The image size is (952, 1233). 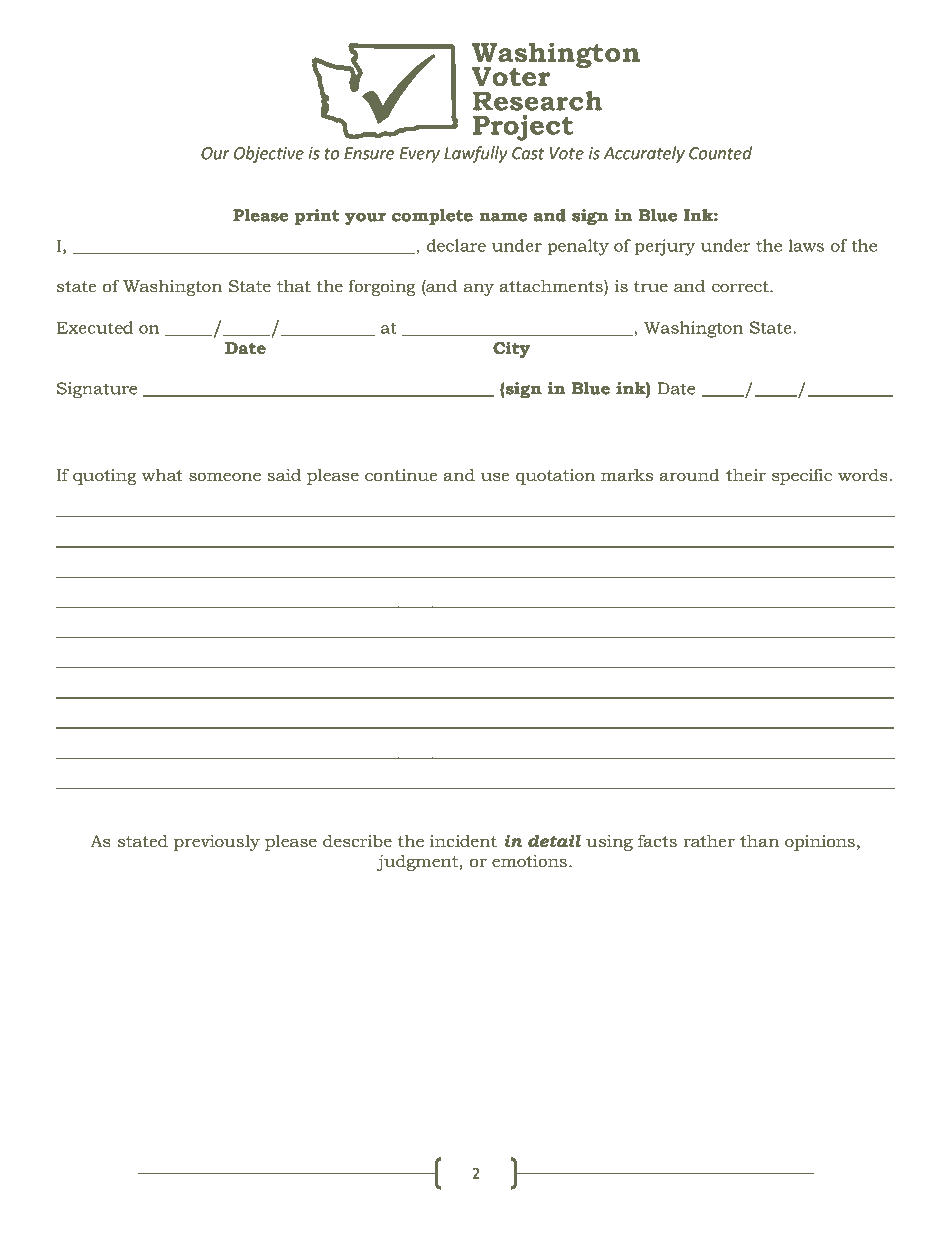 I want to click on specific, so click(x=802, y=476).
